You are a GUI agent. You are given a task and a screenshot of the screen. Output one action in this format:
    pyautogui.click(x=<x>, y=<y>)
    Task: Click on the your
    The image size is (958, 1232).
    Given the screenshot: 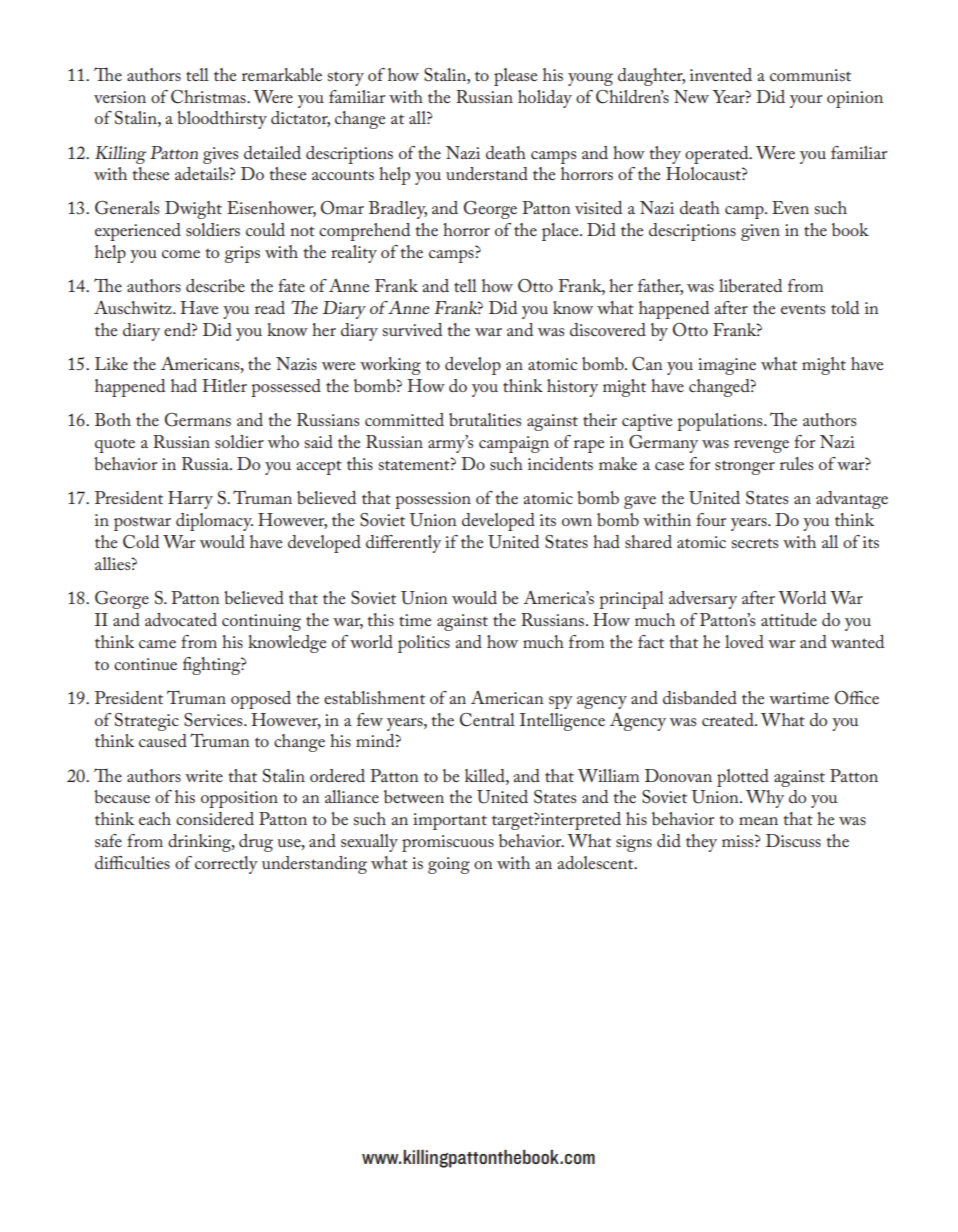 What is the action you would take?
    pyautogui.click(x=806, y=101)
